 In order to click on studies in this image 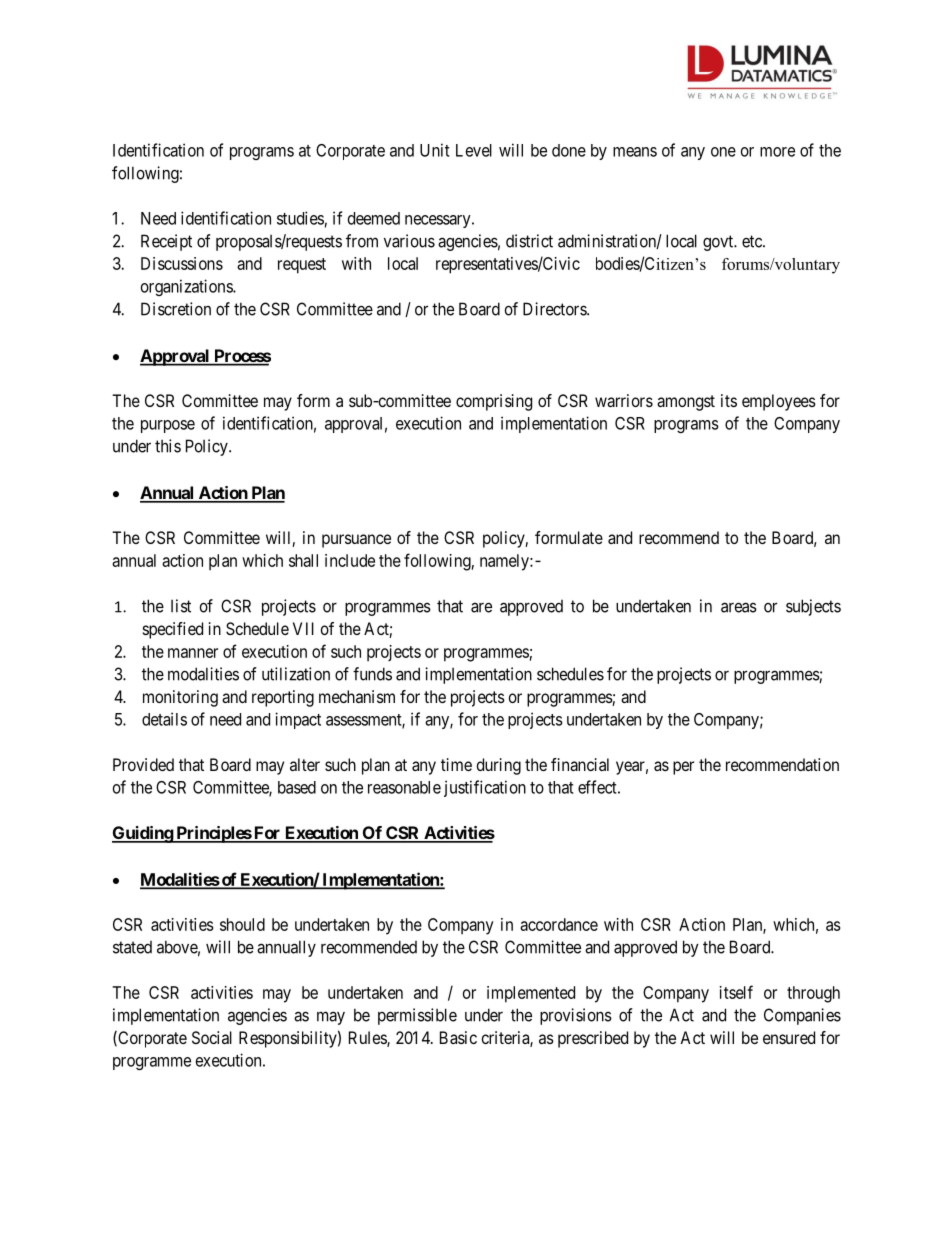, I will do `click(300, 218)`.
